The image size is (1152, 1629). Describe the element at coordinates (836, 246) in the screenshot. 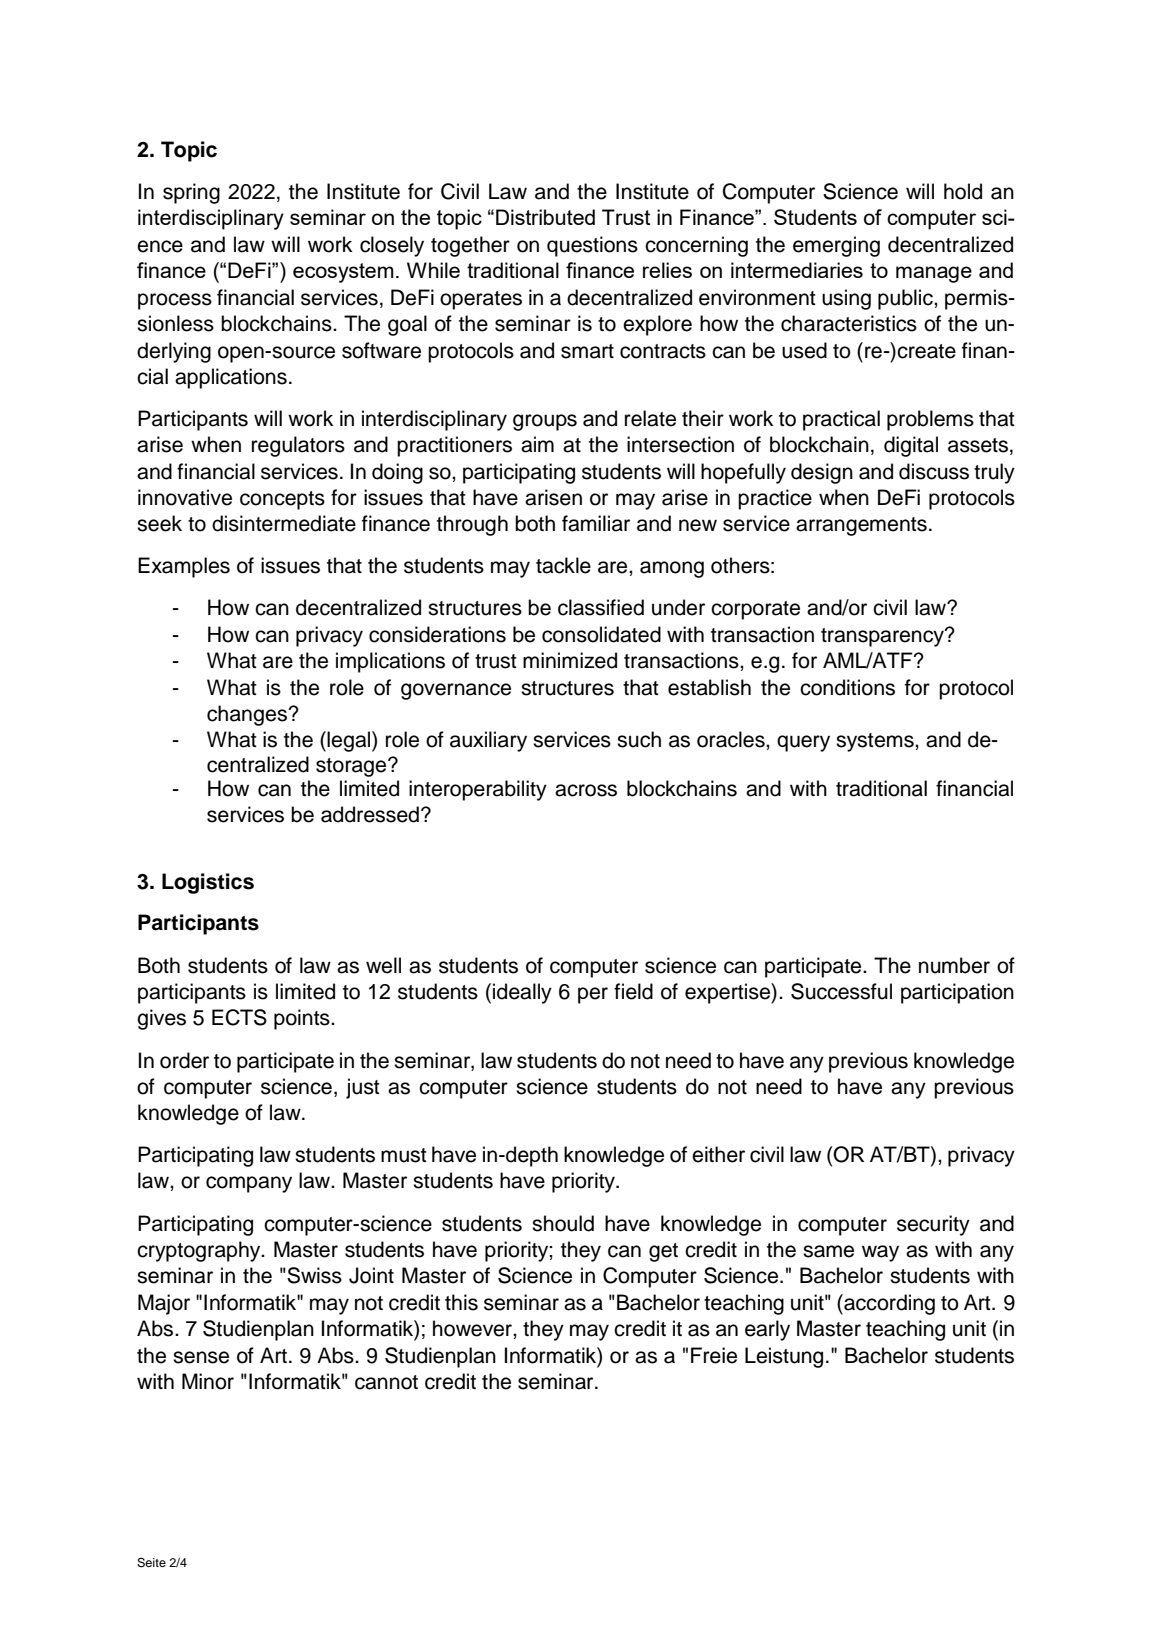

I see `emerging` at that location.
